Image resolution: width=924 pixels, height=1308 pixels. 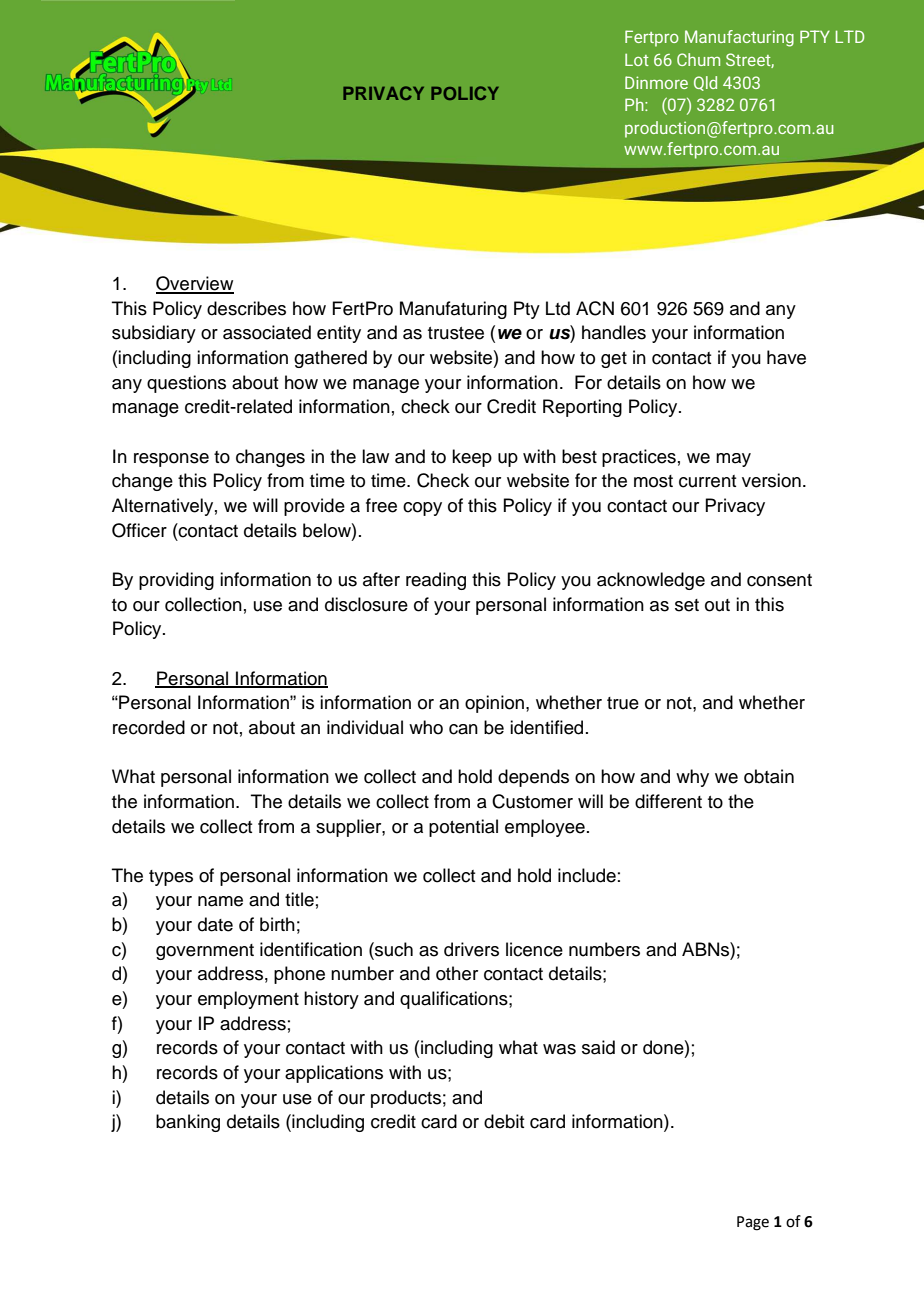 What do you see at coordinates (171, 878) in the screenshot?
I see `types` at bounding box center [171, 878].
